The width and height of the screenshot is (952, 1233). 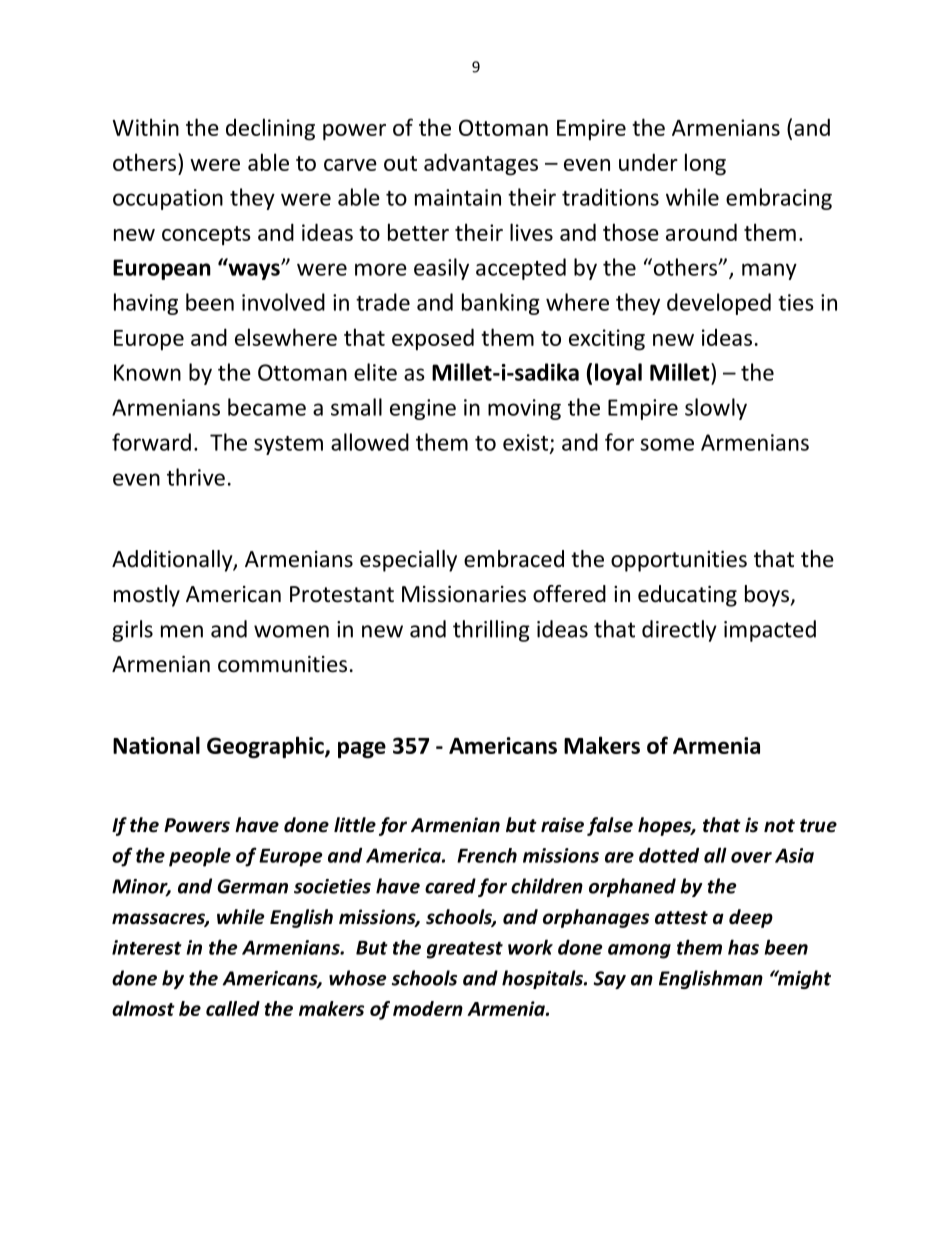 What do you see at coordinates (716, 409) in the screenshot?
I see `slowly` at bounding box center [716, 409].
